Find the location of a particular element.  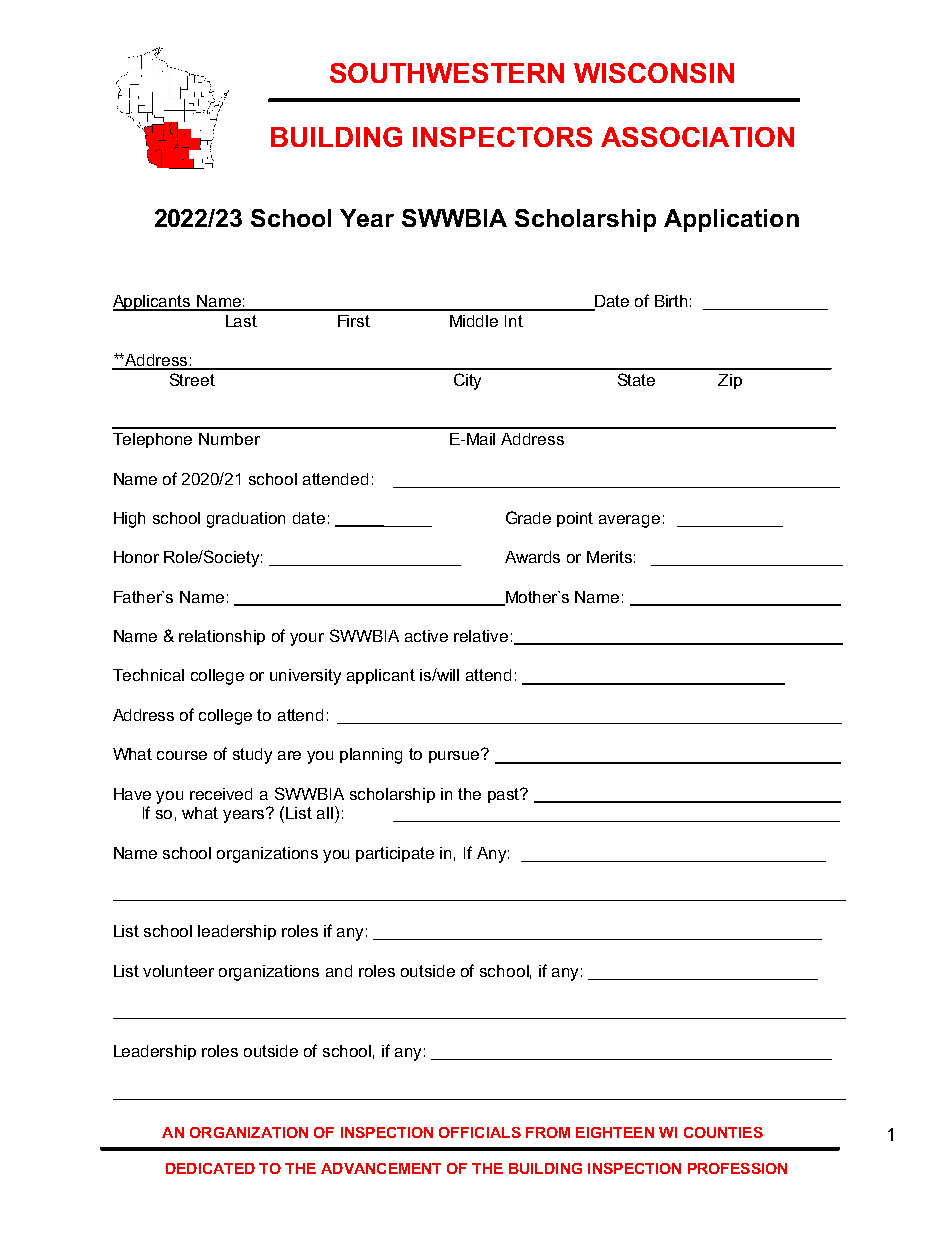

SOUTHWESTERN is located at coordinates (447, 73).
